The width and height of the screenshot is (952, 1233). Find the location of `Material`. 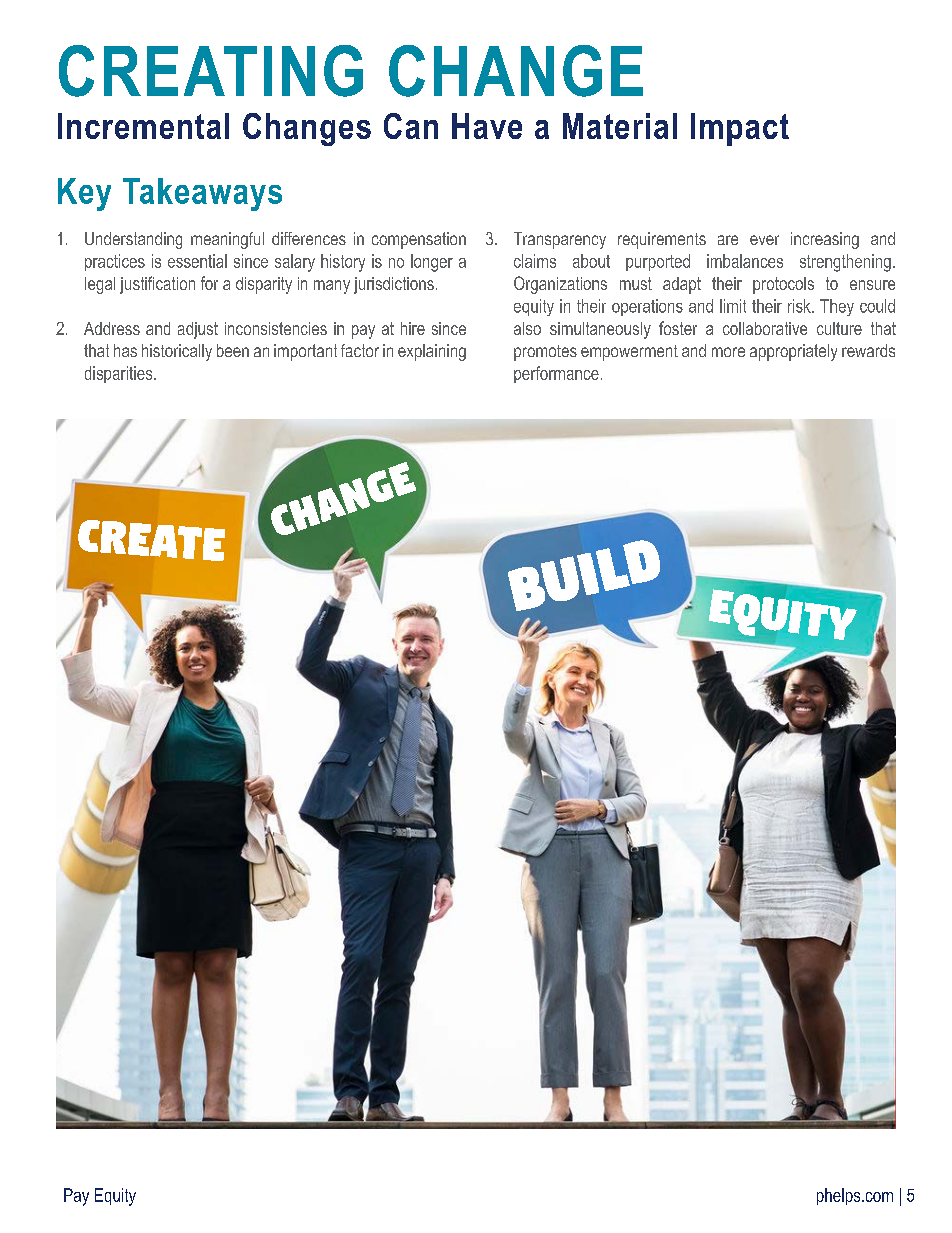

Material is located at coordinates (620, 126).
